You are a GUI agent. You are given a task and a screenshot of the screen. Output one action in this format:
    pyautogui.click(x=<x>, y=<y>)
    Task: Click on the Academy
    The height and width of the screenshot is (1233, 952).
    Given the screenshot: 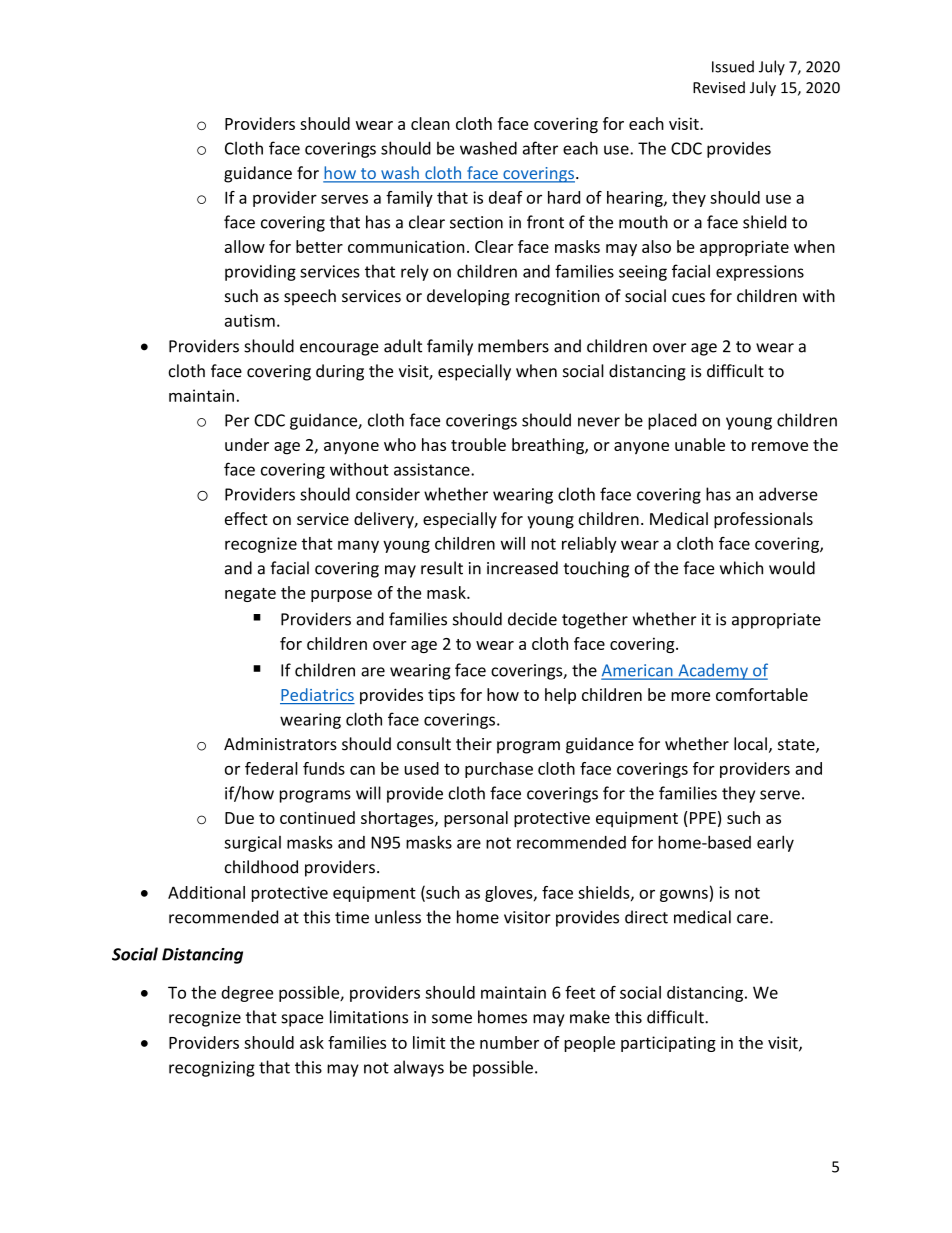 What is the action you would take?
    pyautogui.click(x=713, y=671)
